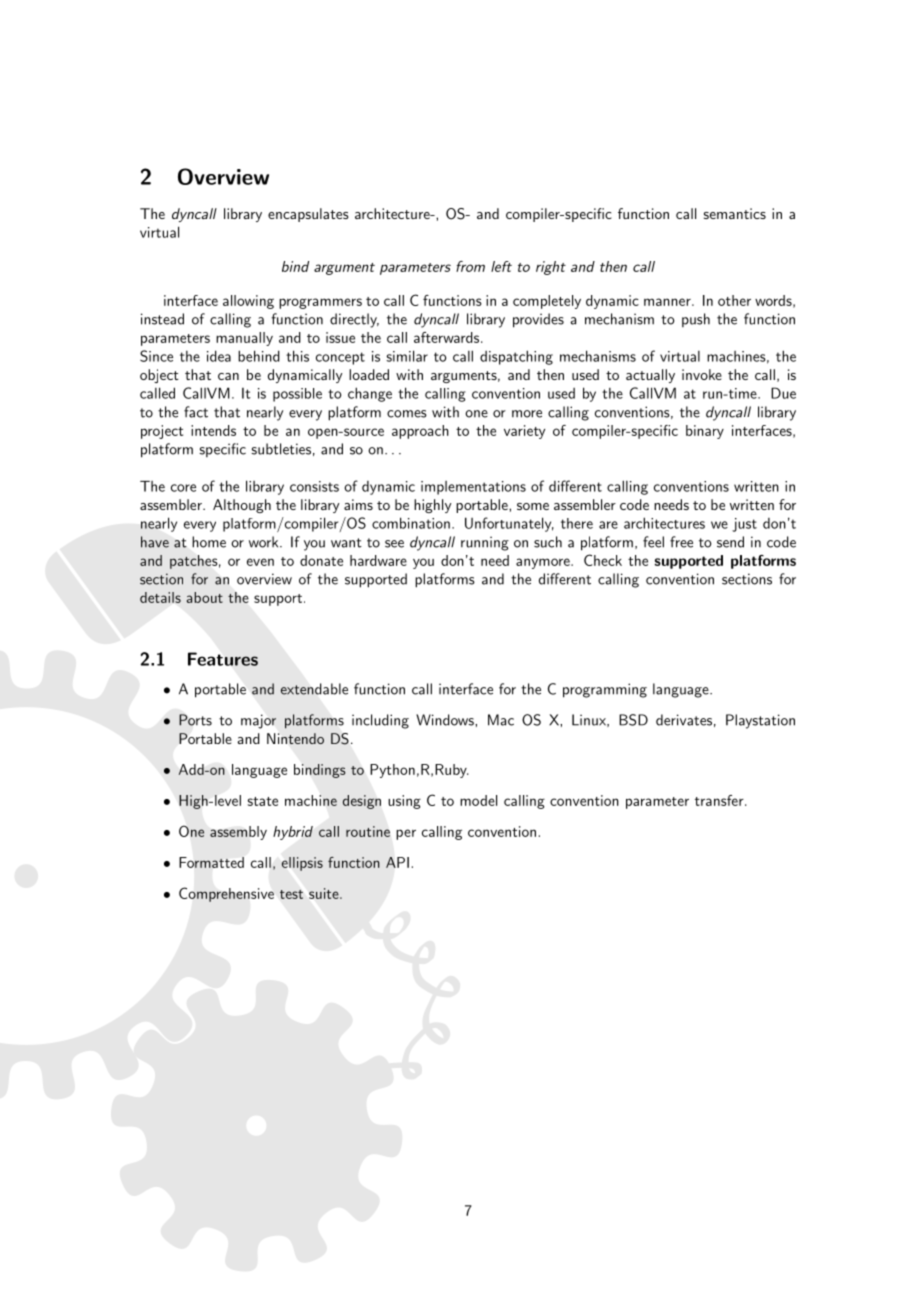 The height and width of the screenshot is (1308, 924). What do you see at coordinates (730, 542) in the screenshot?
I see `send` at bounding box center [730, 542].
